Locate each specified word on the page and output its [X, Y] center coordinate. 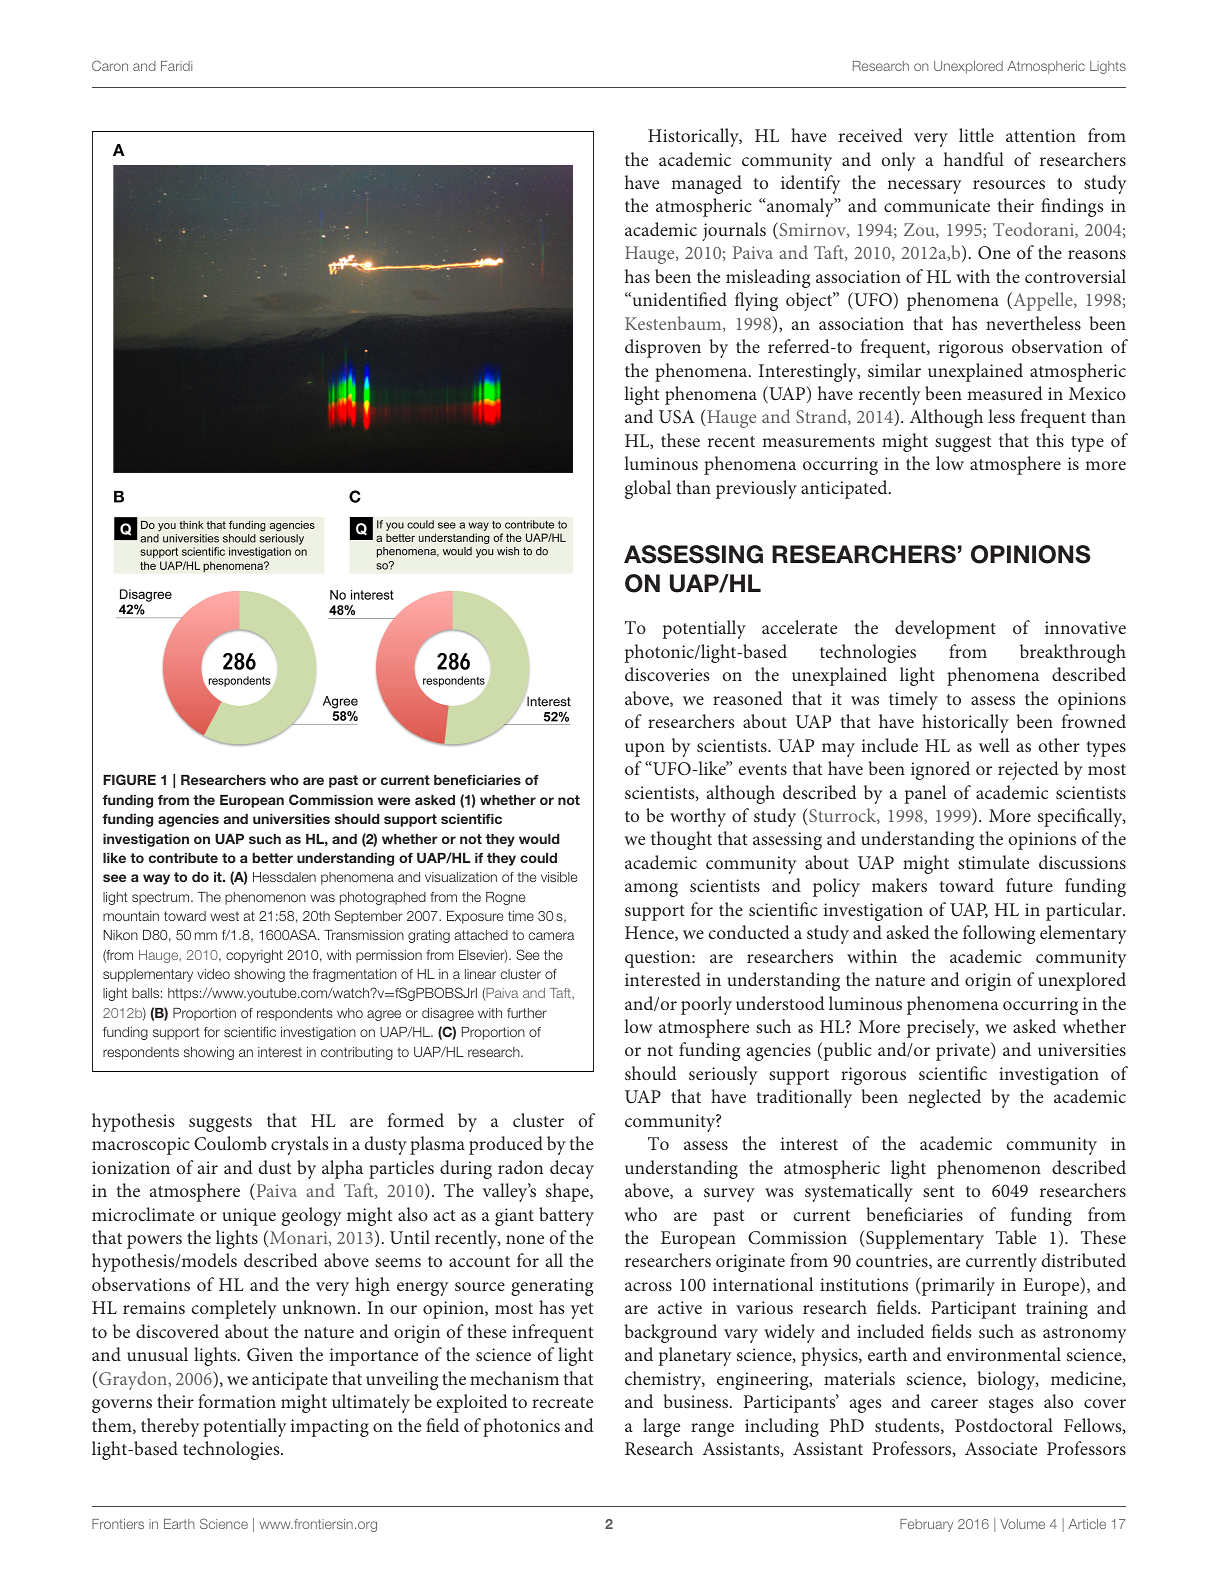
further [527, 1013]
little [976, 135]
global [648, 489]
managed [706, 184]
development [945, 629]
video [213, 974]
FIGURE [129, 779]
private [964, 1051]
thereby [170, 1427]
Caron [110, 65]
